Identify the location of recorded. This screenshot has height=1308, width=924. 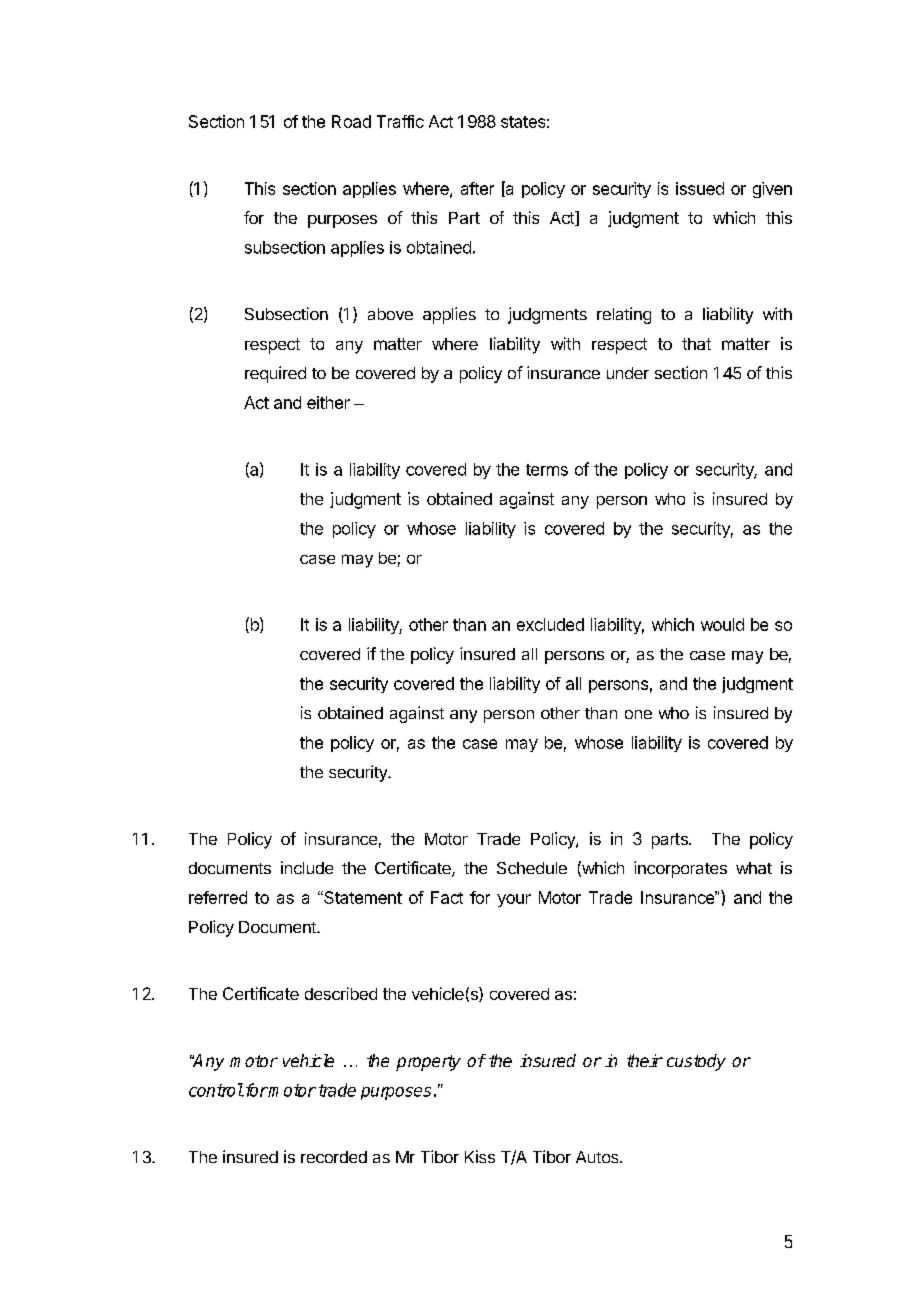
(334, 1157).
